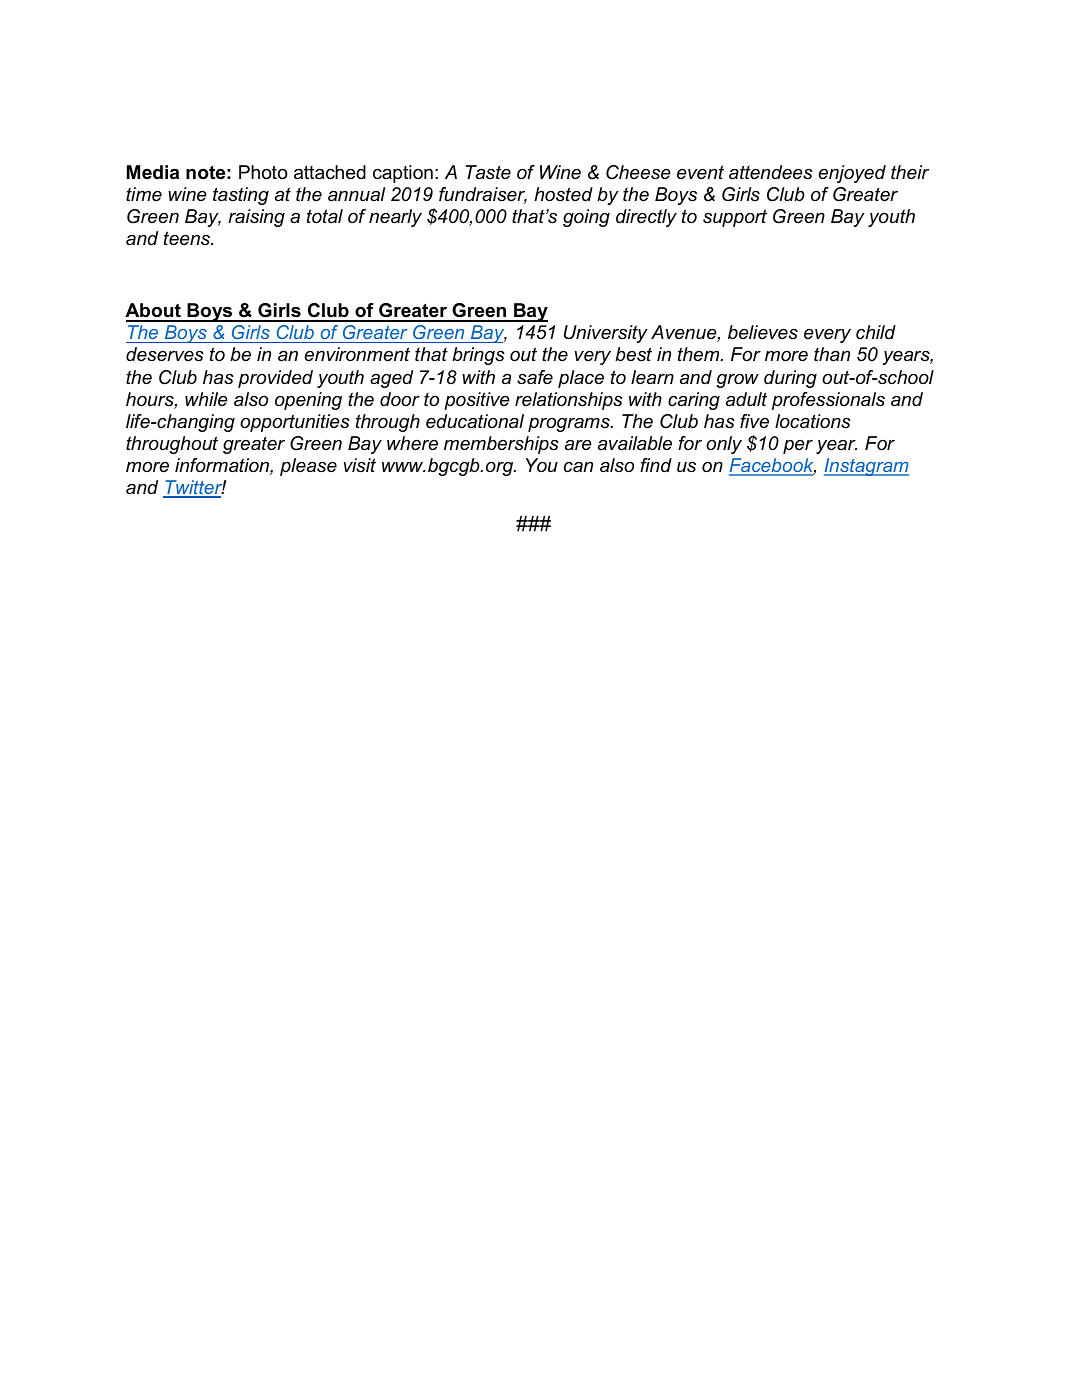 The height and width of the screenshot is (1382, 1068). I want to click on please, so click(308, 467).
